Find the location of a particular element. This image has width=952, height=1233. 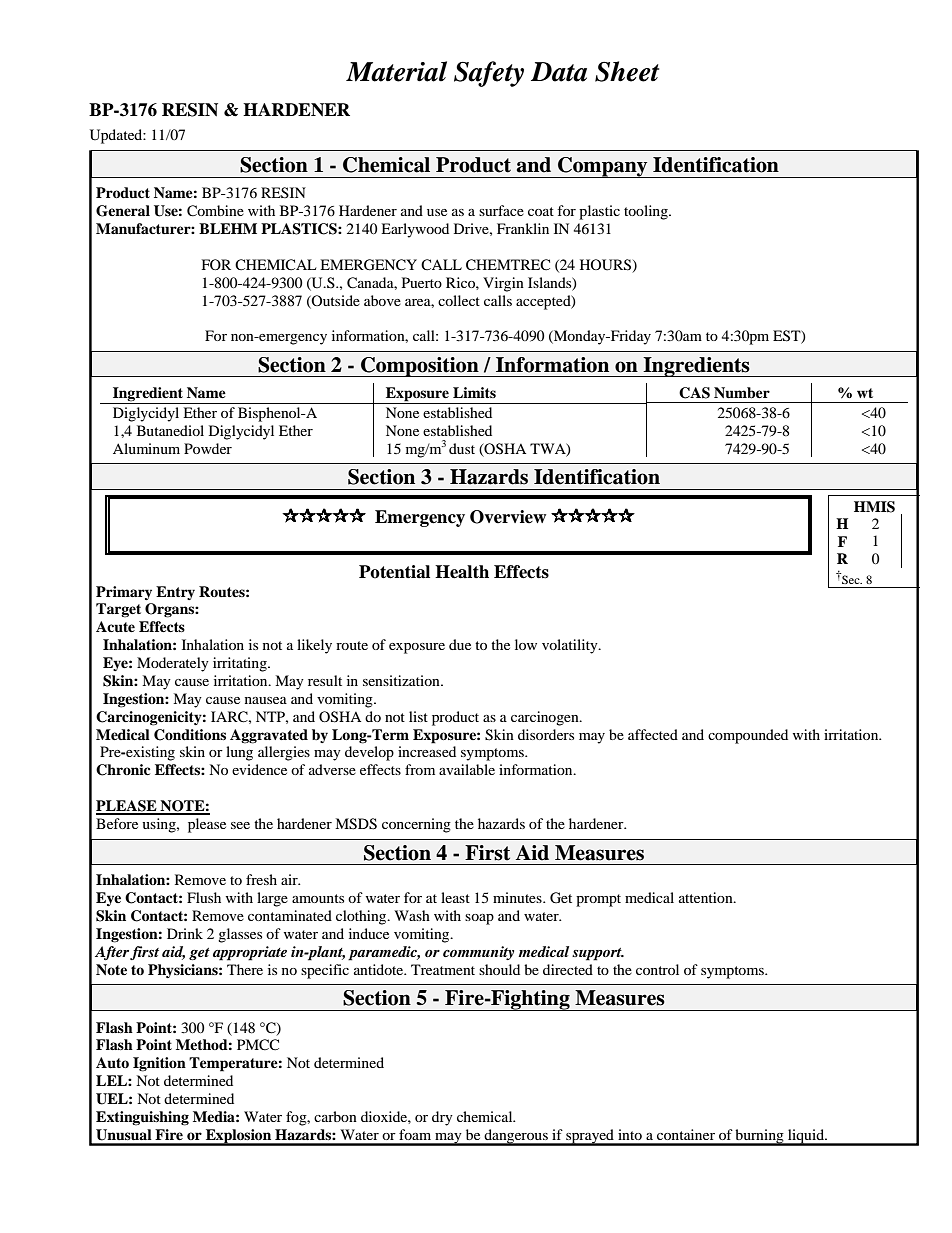

volatility is located at coordinates (571, 646).
